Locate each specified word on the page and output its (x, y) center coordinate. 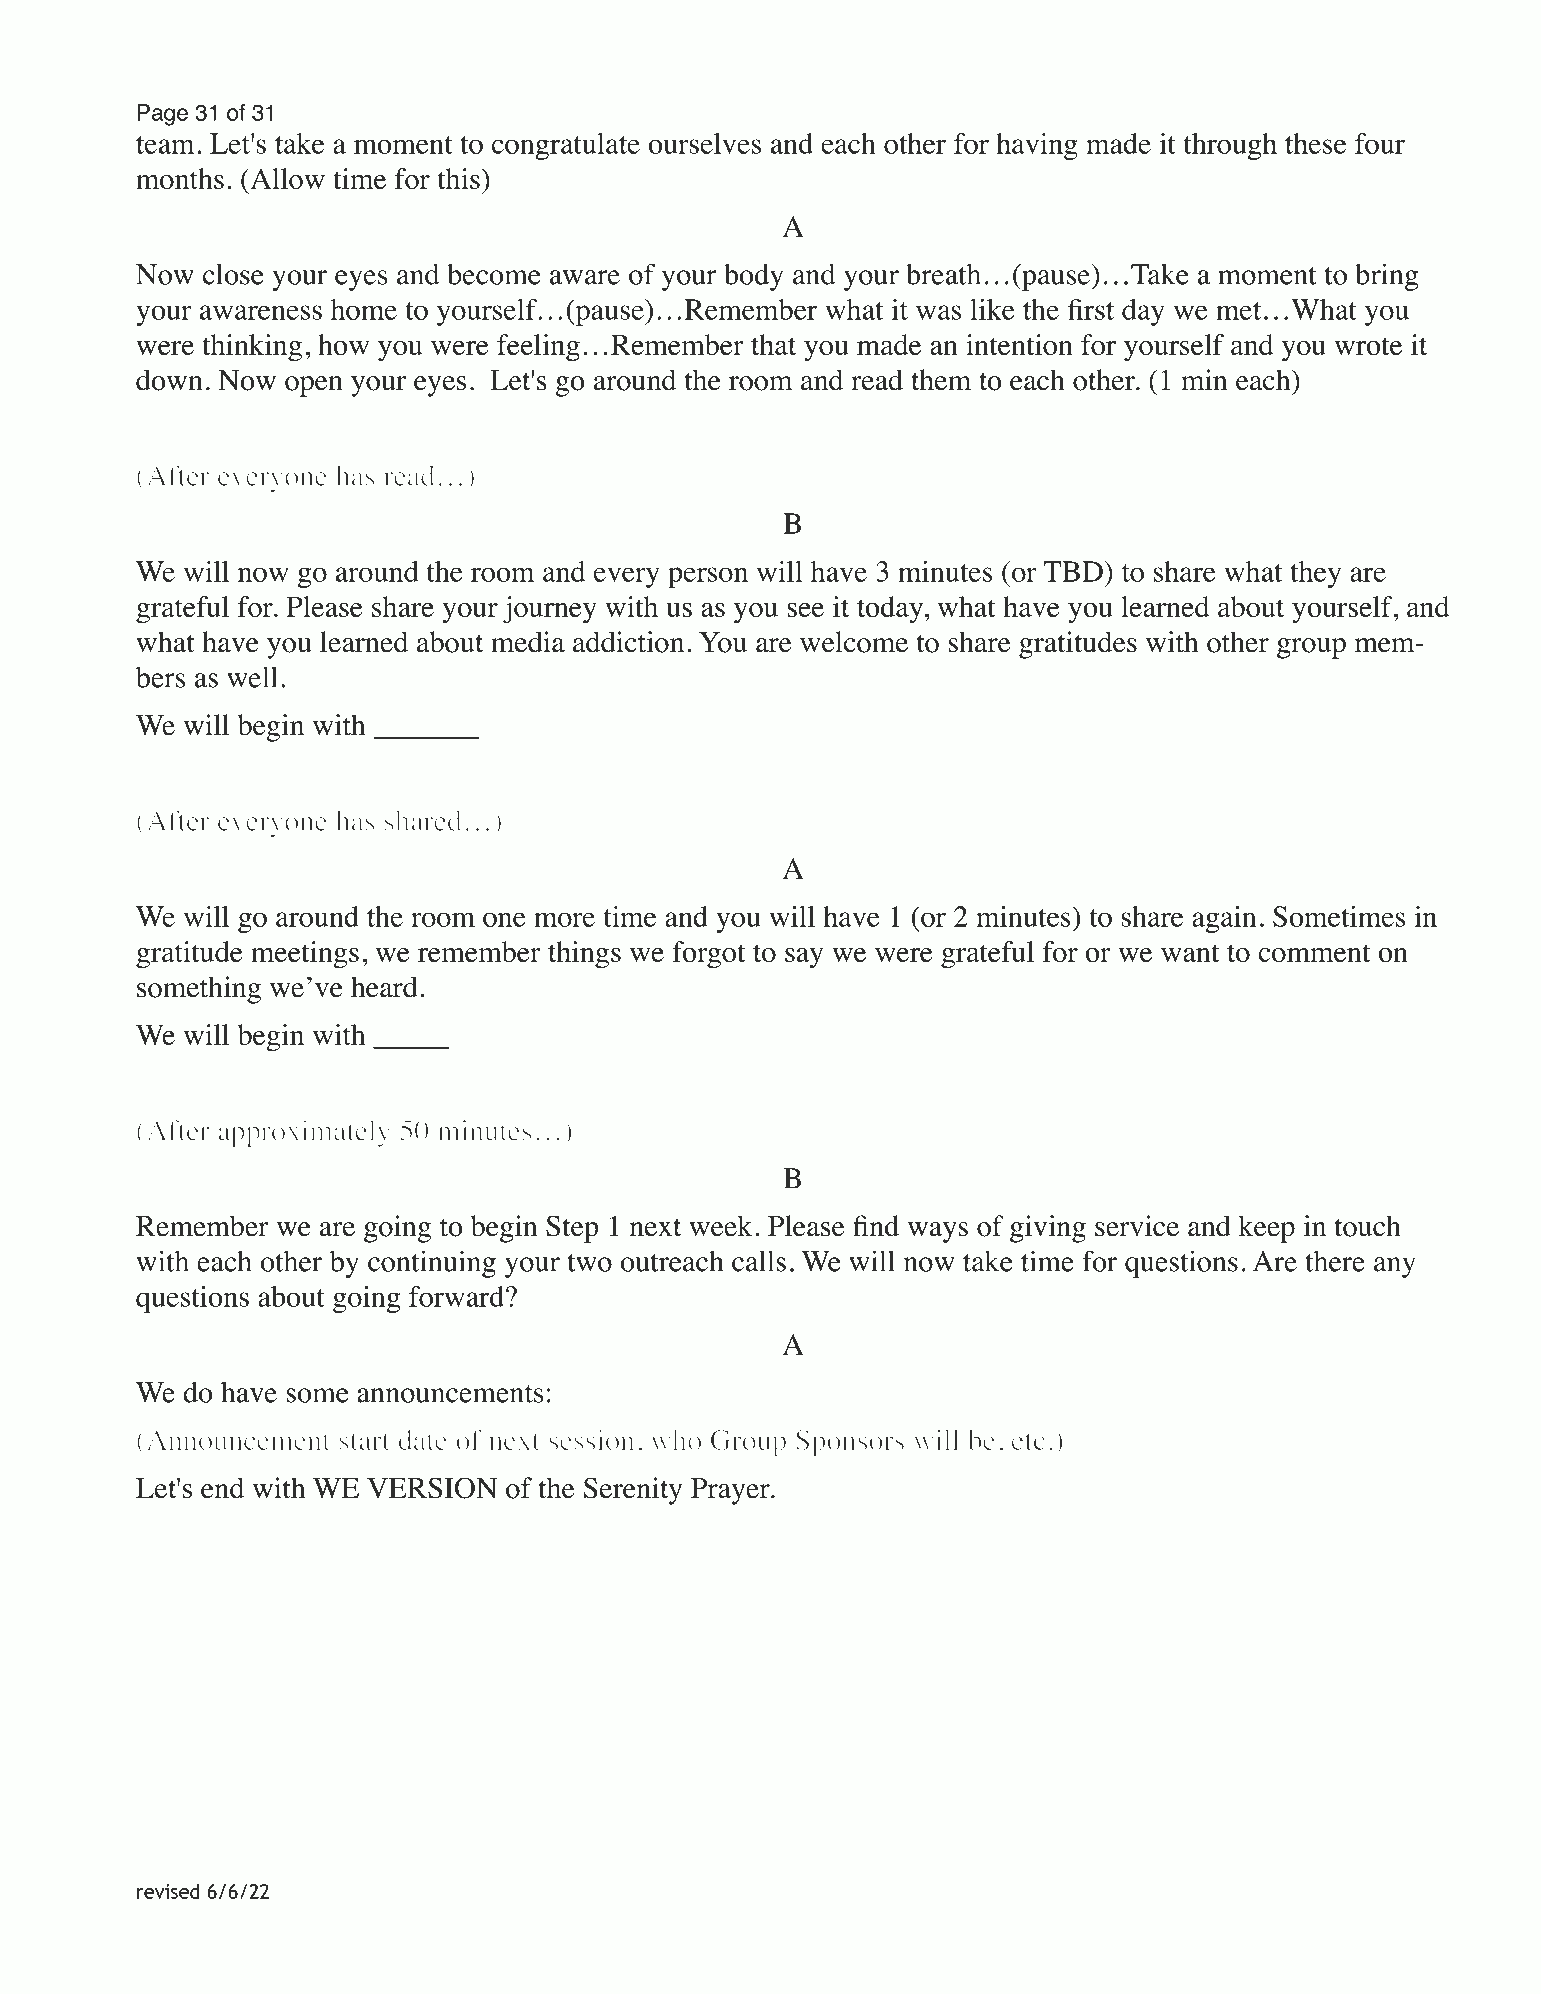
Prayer (731, 1491)
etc (1028, 1441)
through (1230, 146)
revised (168, 1891)
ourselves (704, 143)
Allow (286, 178)
